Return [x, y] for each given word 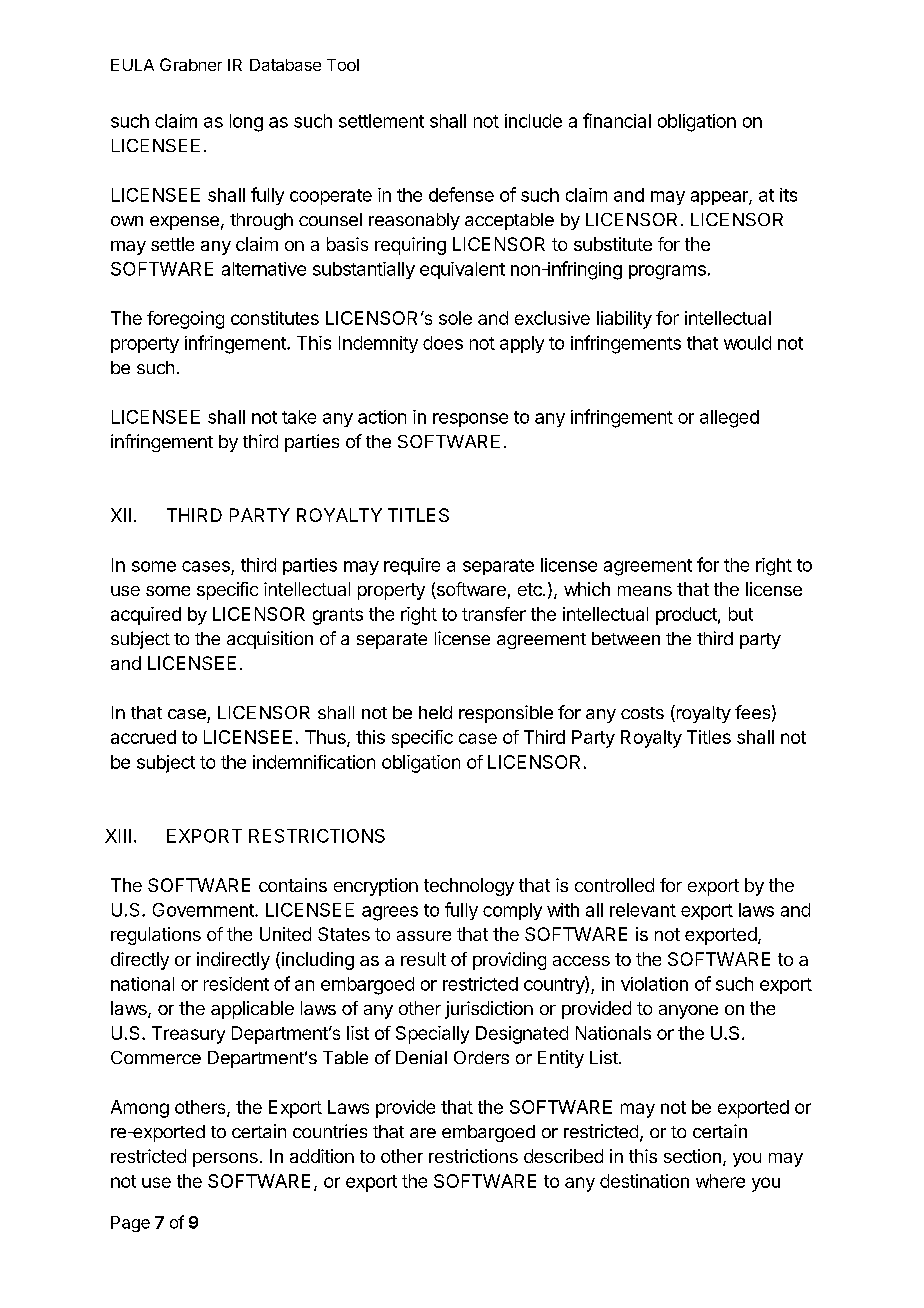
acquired [146, 616]
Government [204, 910]
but [741, 614]
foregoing [185, 320]
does [443, 343]
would [747, 343]
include [533, 121]
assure [424, 936]
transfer [494, 614]
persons [225, 1160]
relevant [643, 910]
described [563, 1156]
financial [617, 120]
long [246, 123]
